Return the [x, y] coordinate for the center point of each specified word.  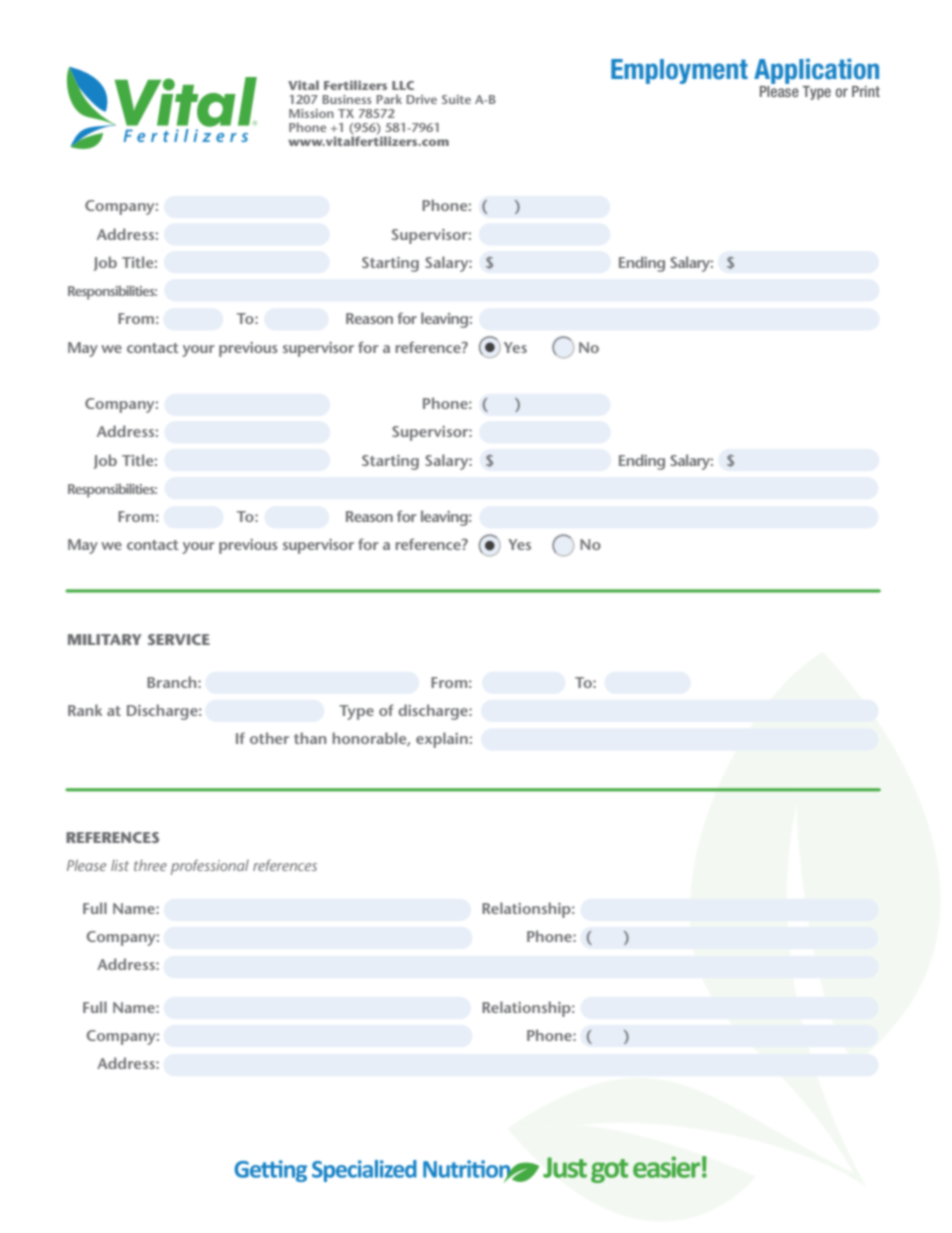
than [310, 738]
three [150, 865]
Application [816, 71]
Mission [311, 113]
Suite [456, 99]
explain [442, 740]
